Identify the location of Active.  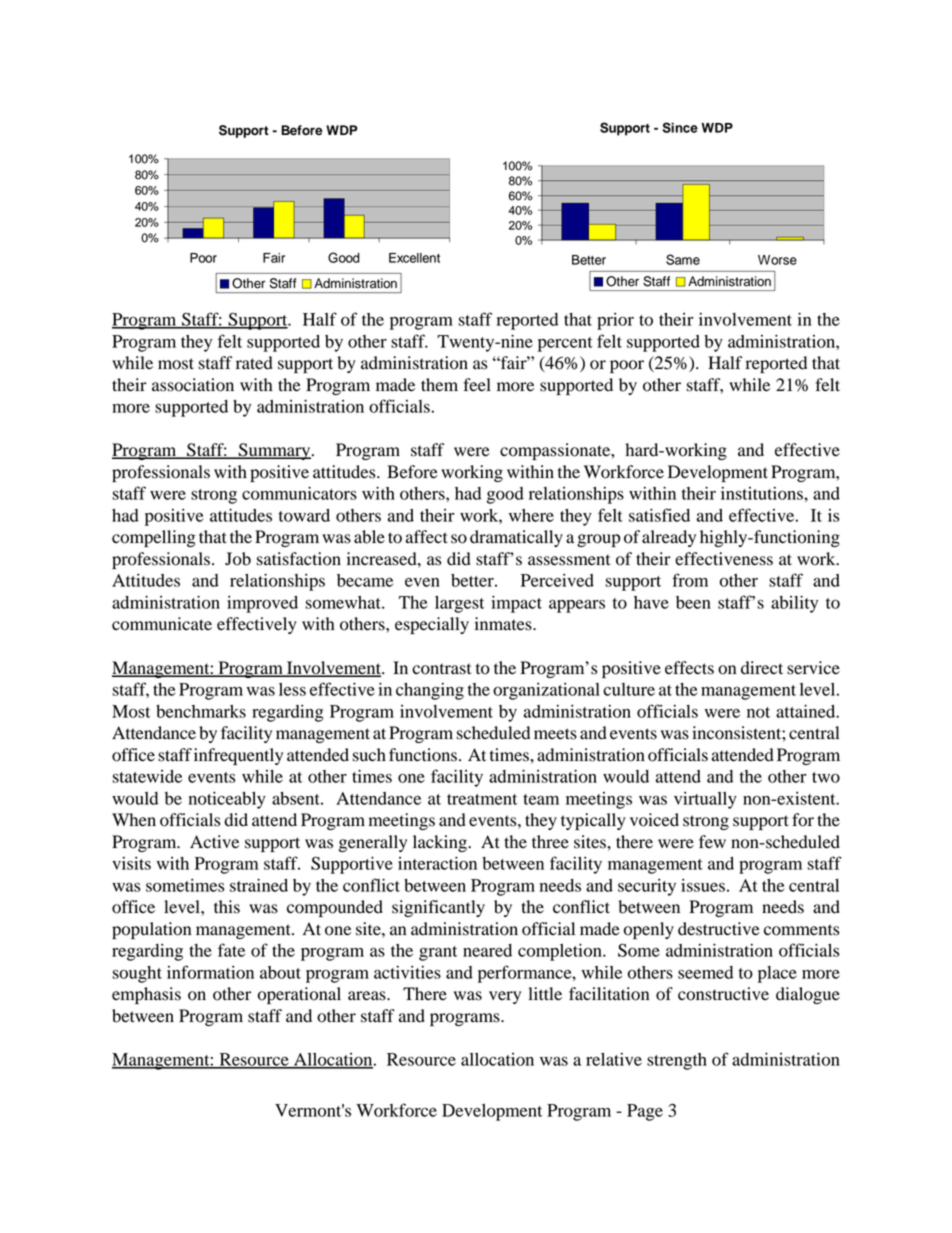
(214, 842).
